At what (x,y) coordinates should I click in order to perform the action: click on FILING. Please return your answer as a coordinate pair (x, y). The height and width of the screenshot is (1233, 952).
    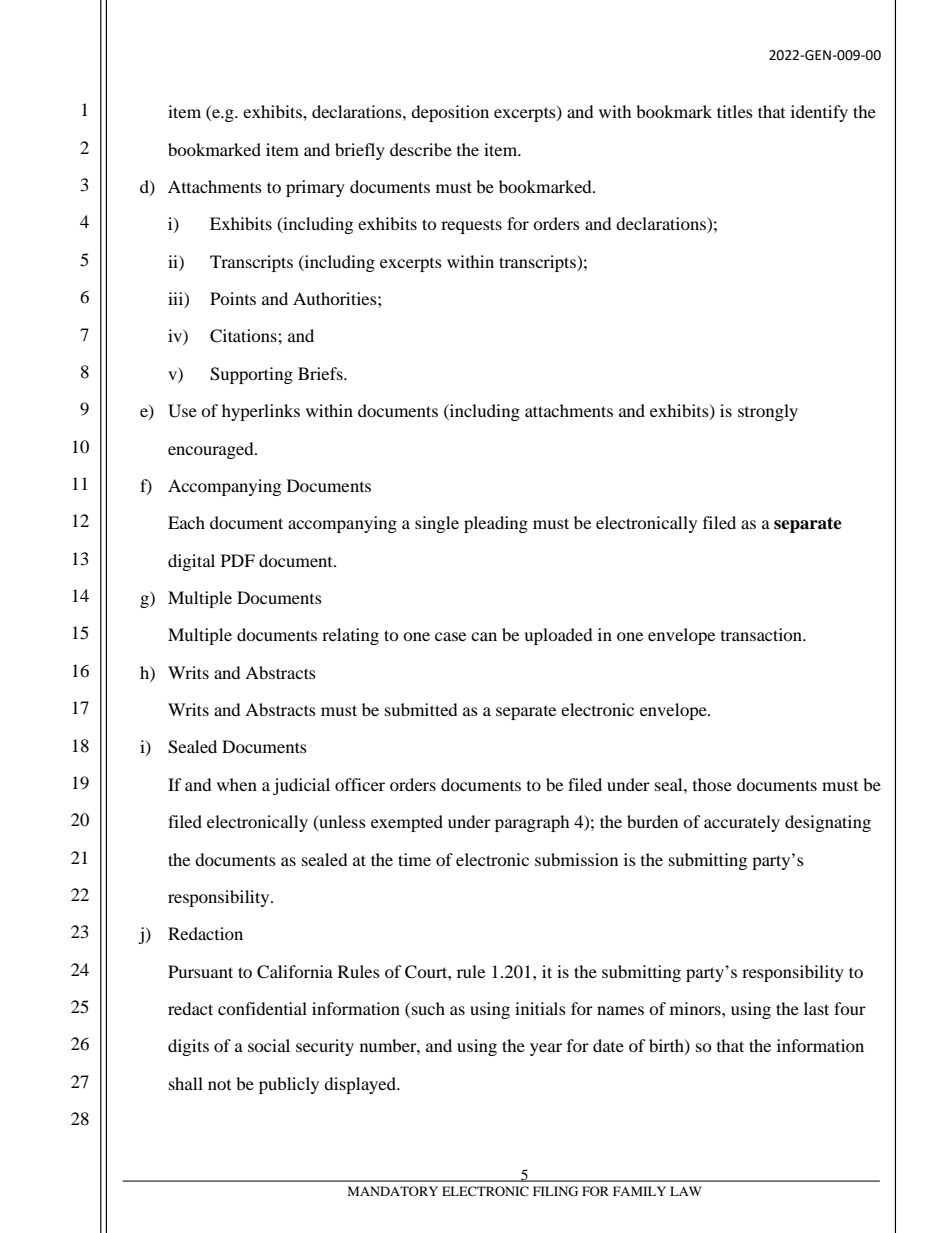
    Looking at the image, I should click on (555, 1191).
